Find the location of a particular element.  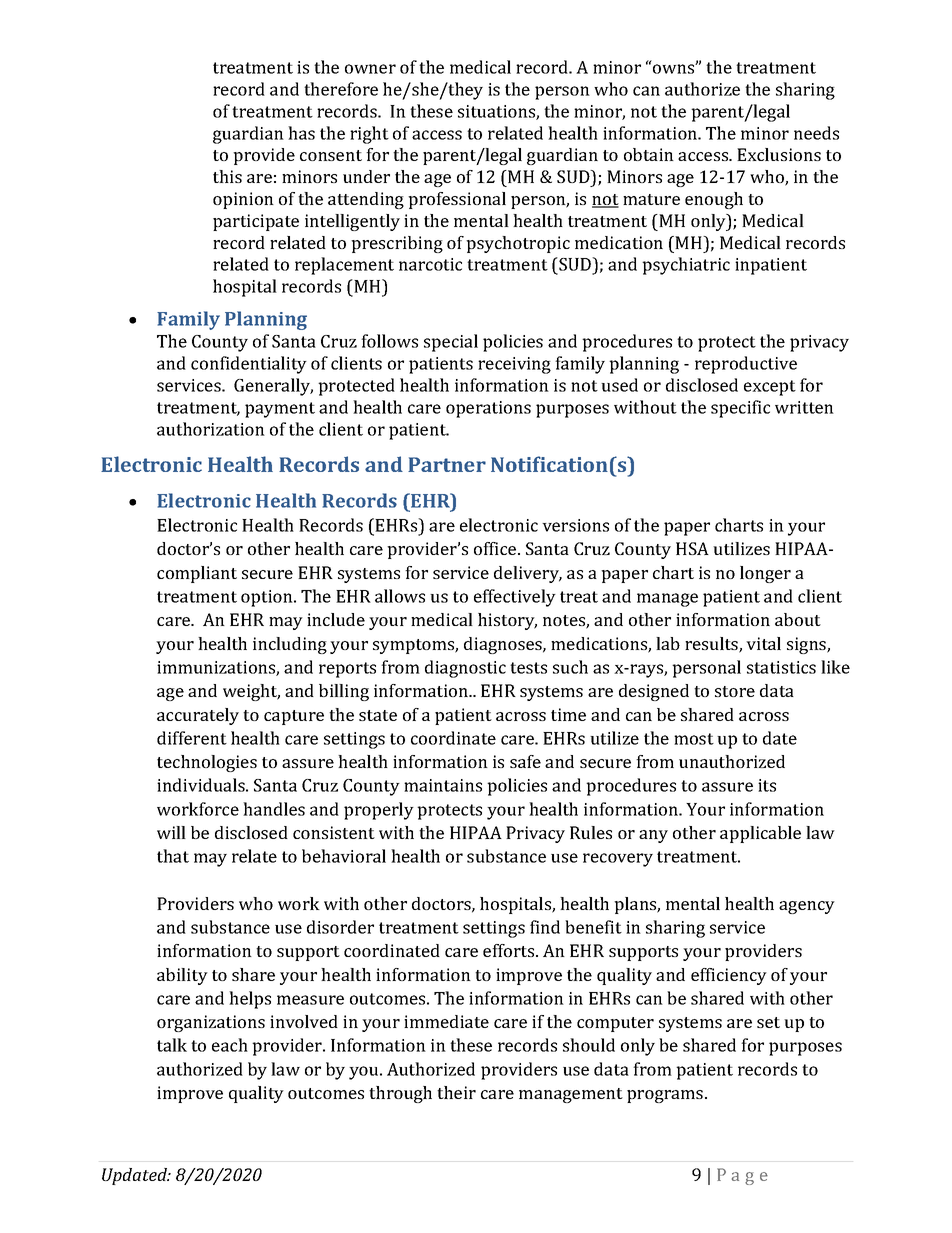

each is located at coordinates (230, 1045).
